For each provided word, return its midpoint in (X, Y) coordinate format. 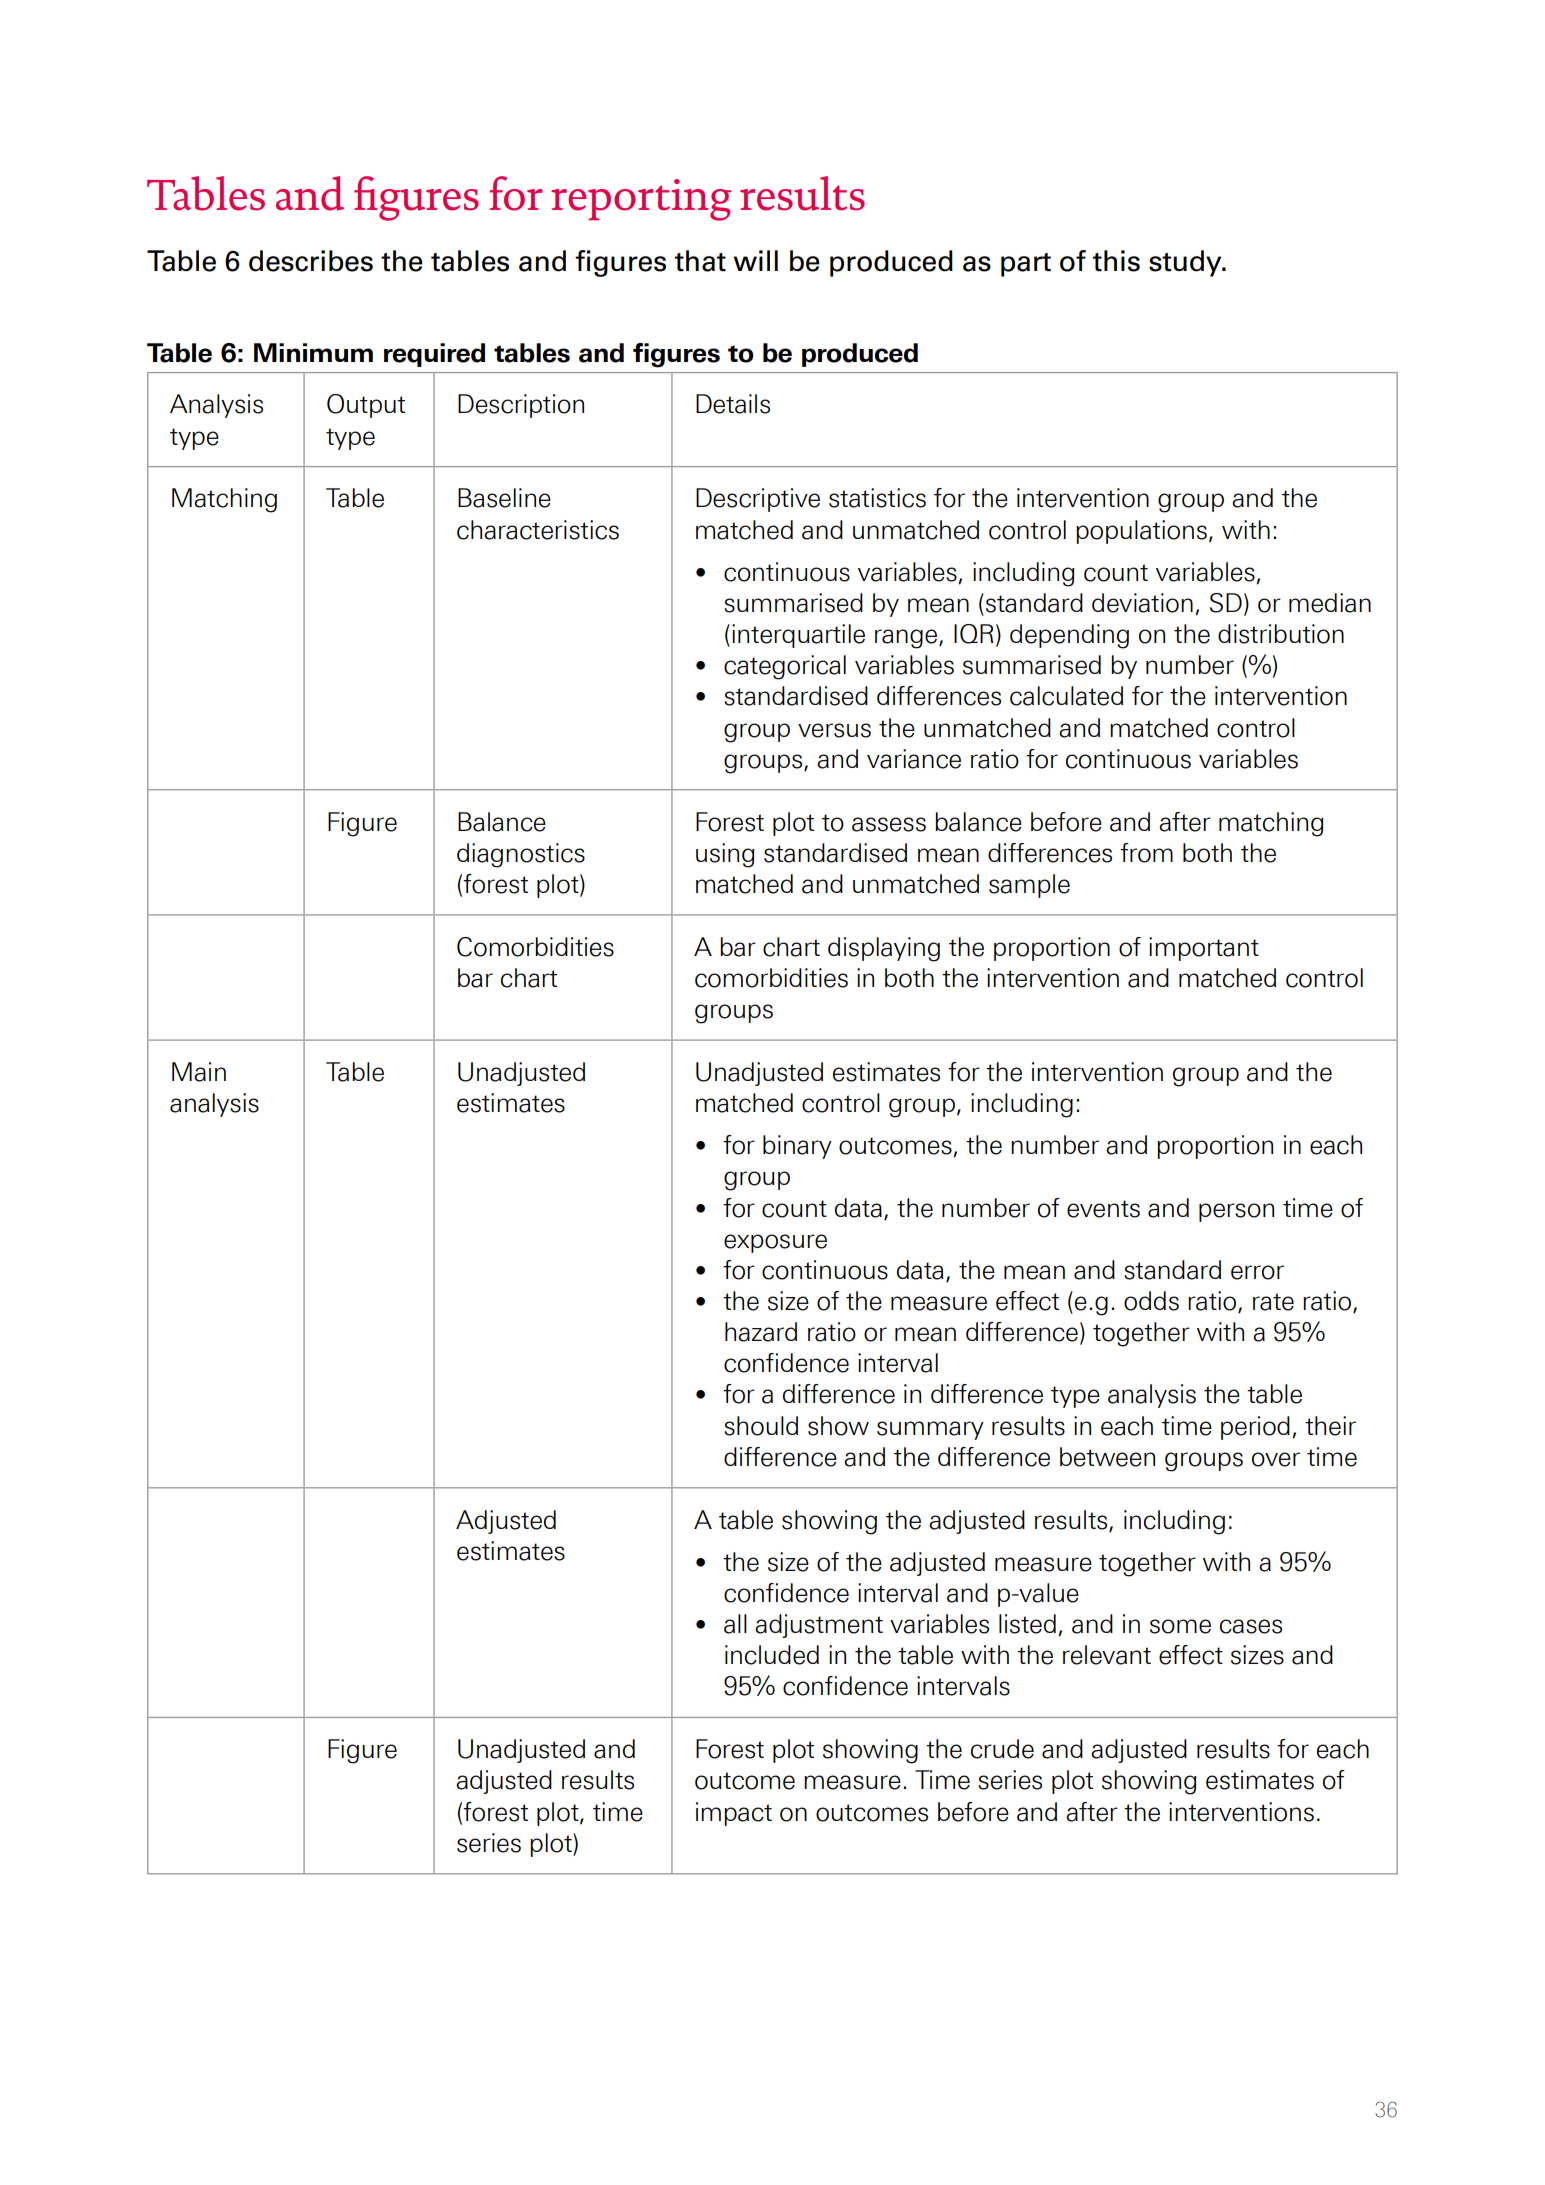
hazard (761, 1332)
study (1186, 263)
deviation (1142, 603)
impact (734, 1814)
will (756, 260)
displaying (884, 949)
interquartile (798, 636)
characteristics (538, 530)
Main (199, 1072)
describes (311, 261)
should (761, 1426)
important (1204, 949)
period (1255, 1428)
